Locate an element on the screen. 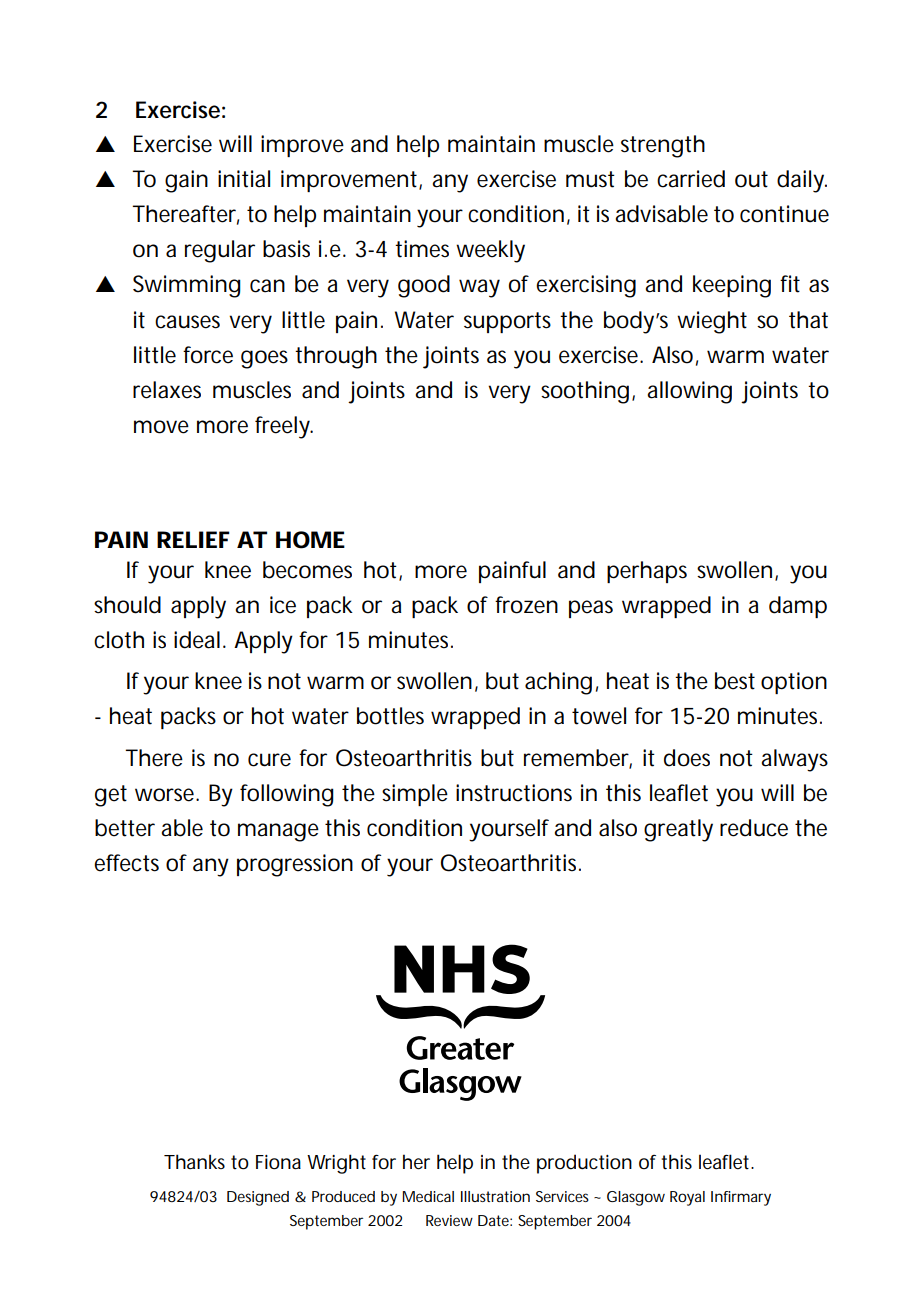 The width and height of the screenshot is (924, 1307). ideal is located at coordinates (197, 640).
